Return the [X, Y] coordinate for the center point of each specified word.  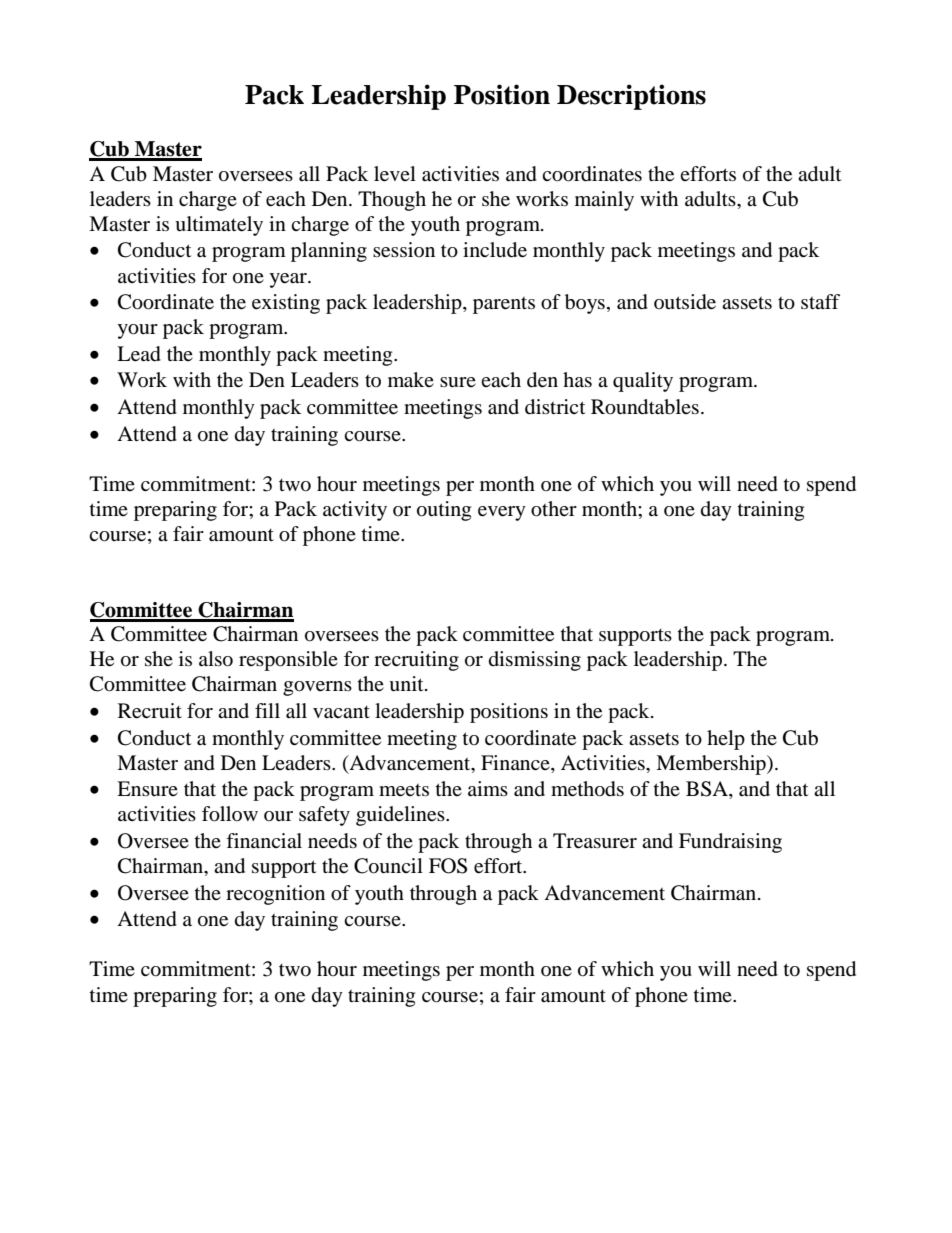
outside [685, 302]
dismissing [535, 661]
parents [504, 305]
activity [355, 511]
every [502, 513]
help [726, 740]
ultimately [219, 226]
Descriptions [631, 97]
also [216, 659]
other [554, 509]
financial [264, 840]
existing [286, 304]
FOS [448, 866]
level [395, 174]
